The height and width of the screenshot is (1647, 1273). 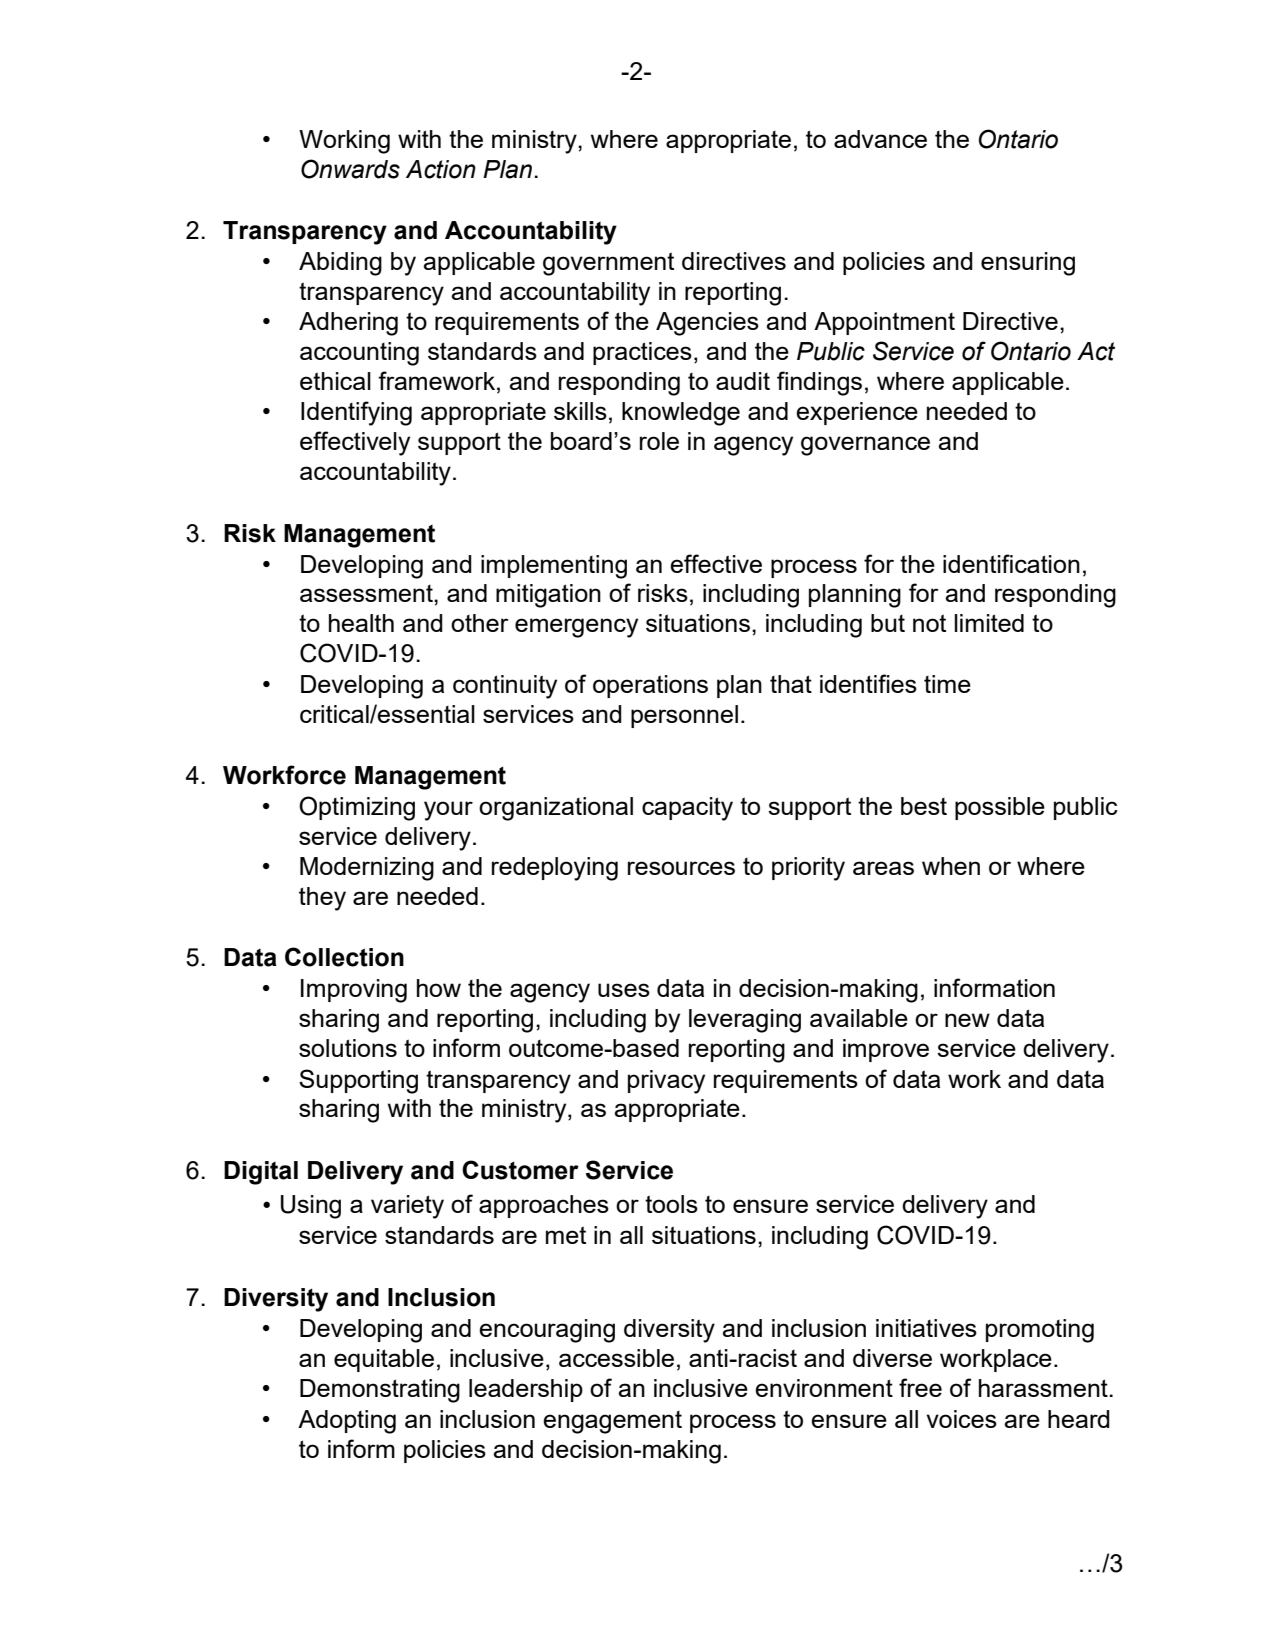 I want to click on emergency, so click(x=576, y=628).
